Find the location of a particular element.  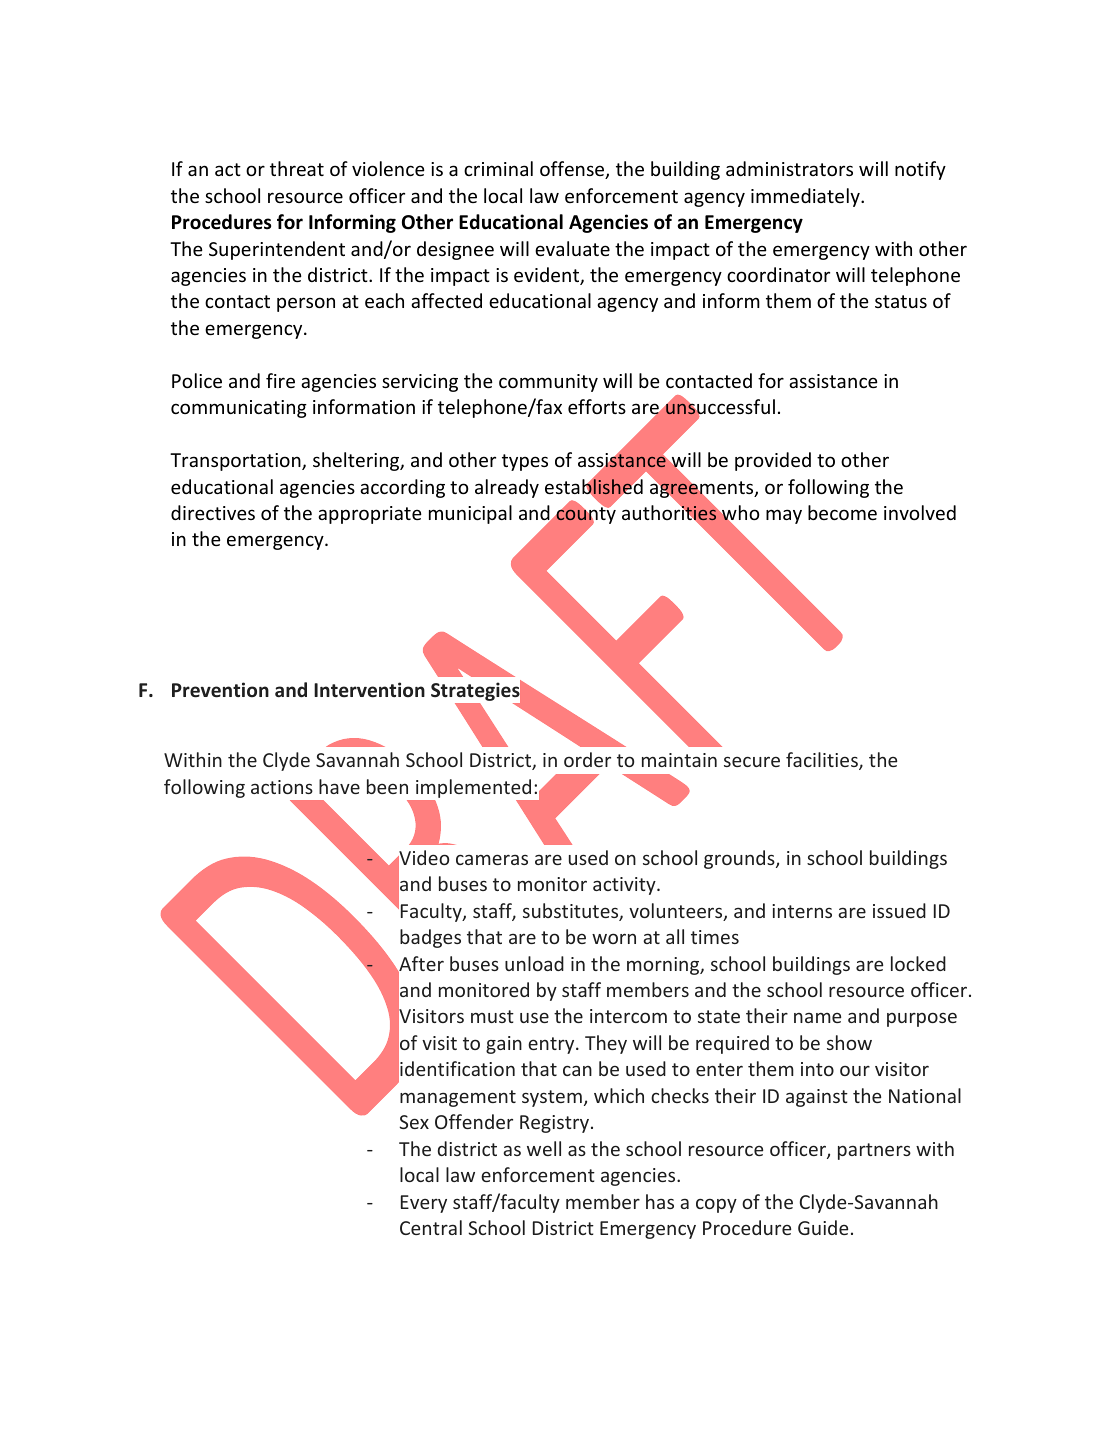

offense is located at coordinates (573, 170).
